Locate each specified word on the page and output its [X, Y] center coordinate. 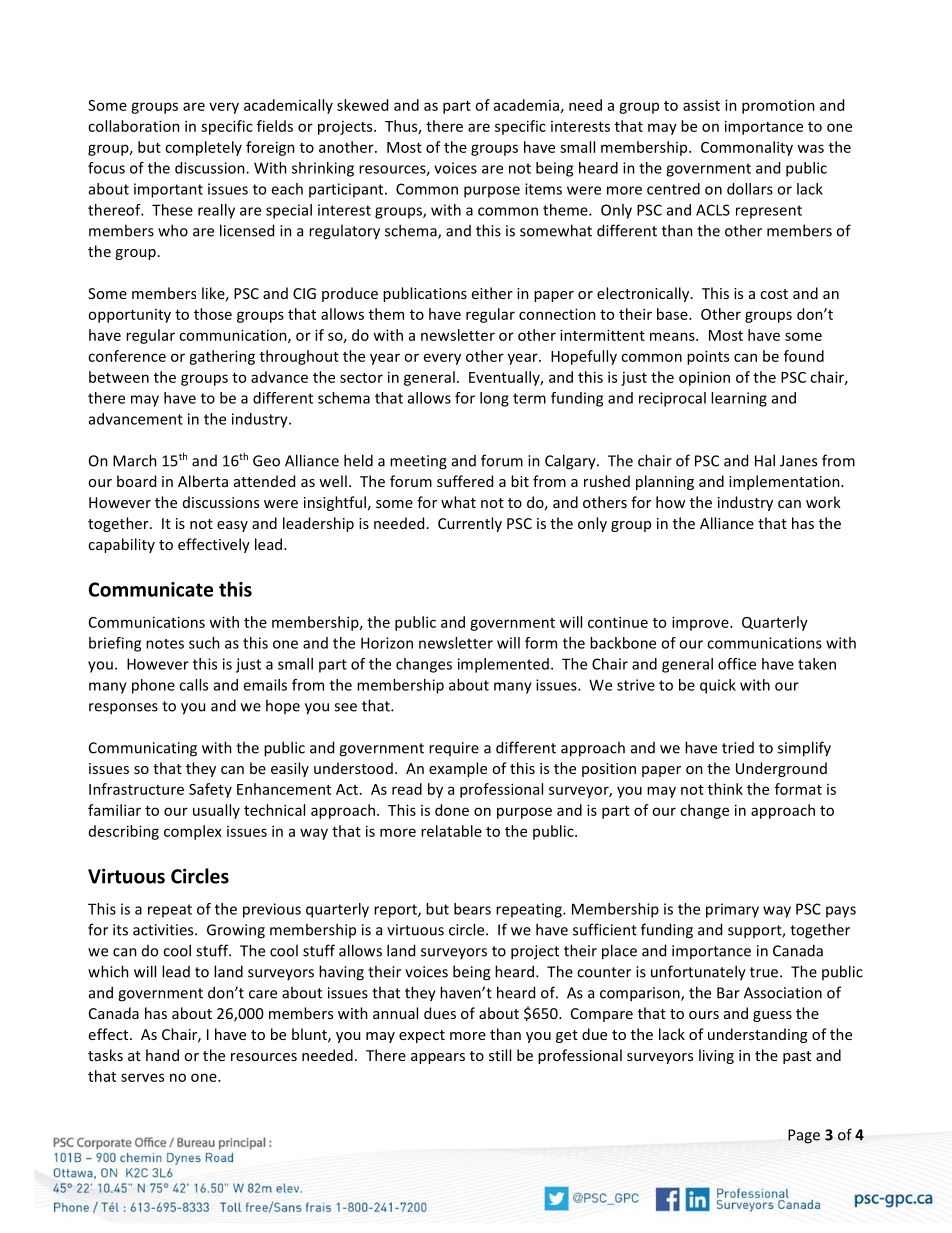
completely [203, 148]
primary [732, 910]
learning [739, 399]
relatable [451, 831]
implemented [503, 665]
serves [142, 1077]
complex [193, 832]
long [494, 399]
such [204, 643]
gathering [222, 357]
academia [526, 105]
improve [701, 623]
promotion [778, 106]
